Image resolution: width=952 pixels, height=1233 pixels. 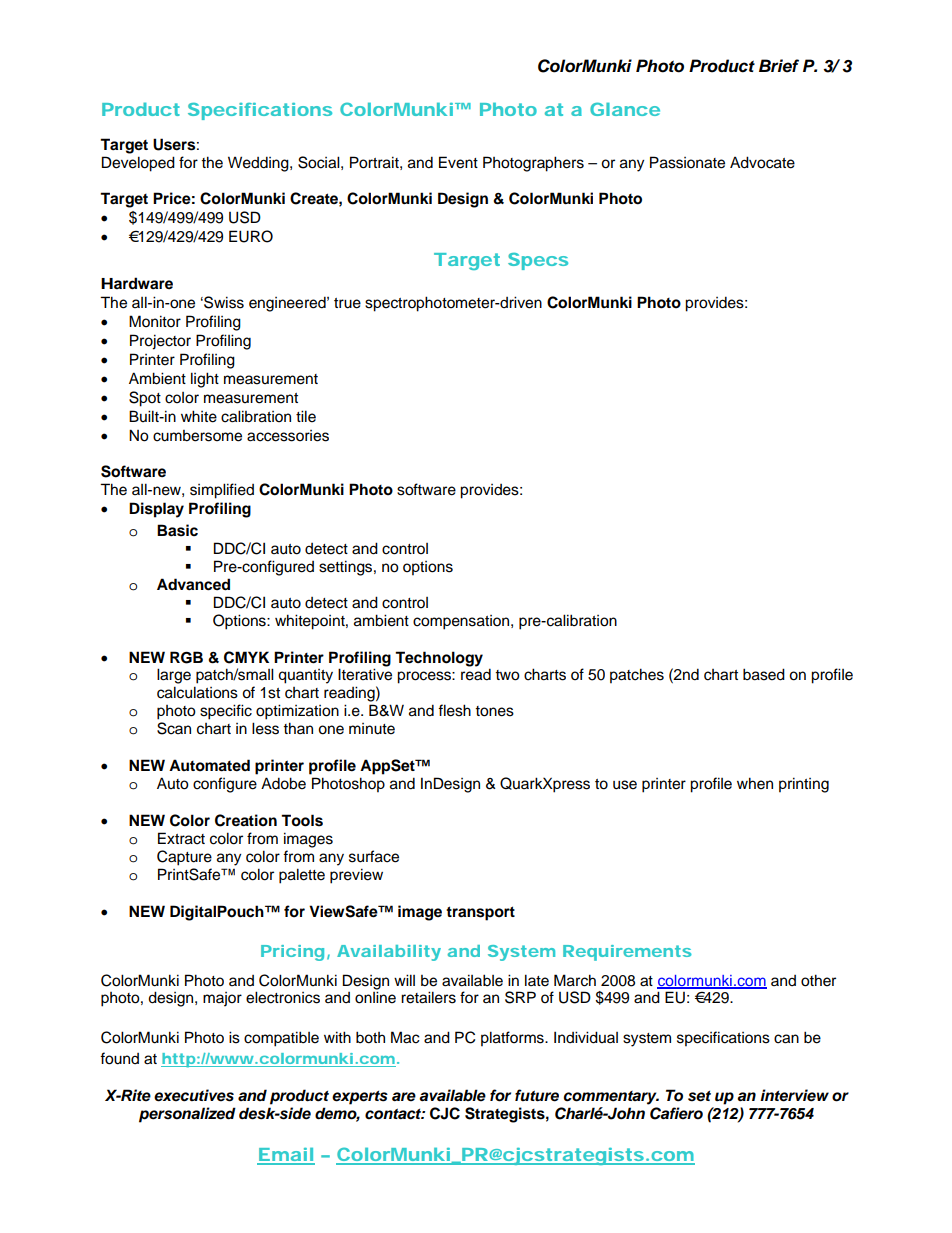 What do you see at coordinates (762, 162) in the page?
I see `Advocate` at bounding box center [762, 162].
